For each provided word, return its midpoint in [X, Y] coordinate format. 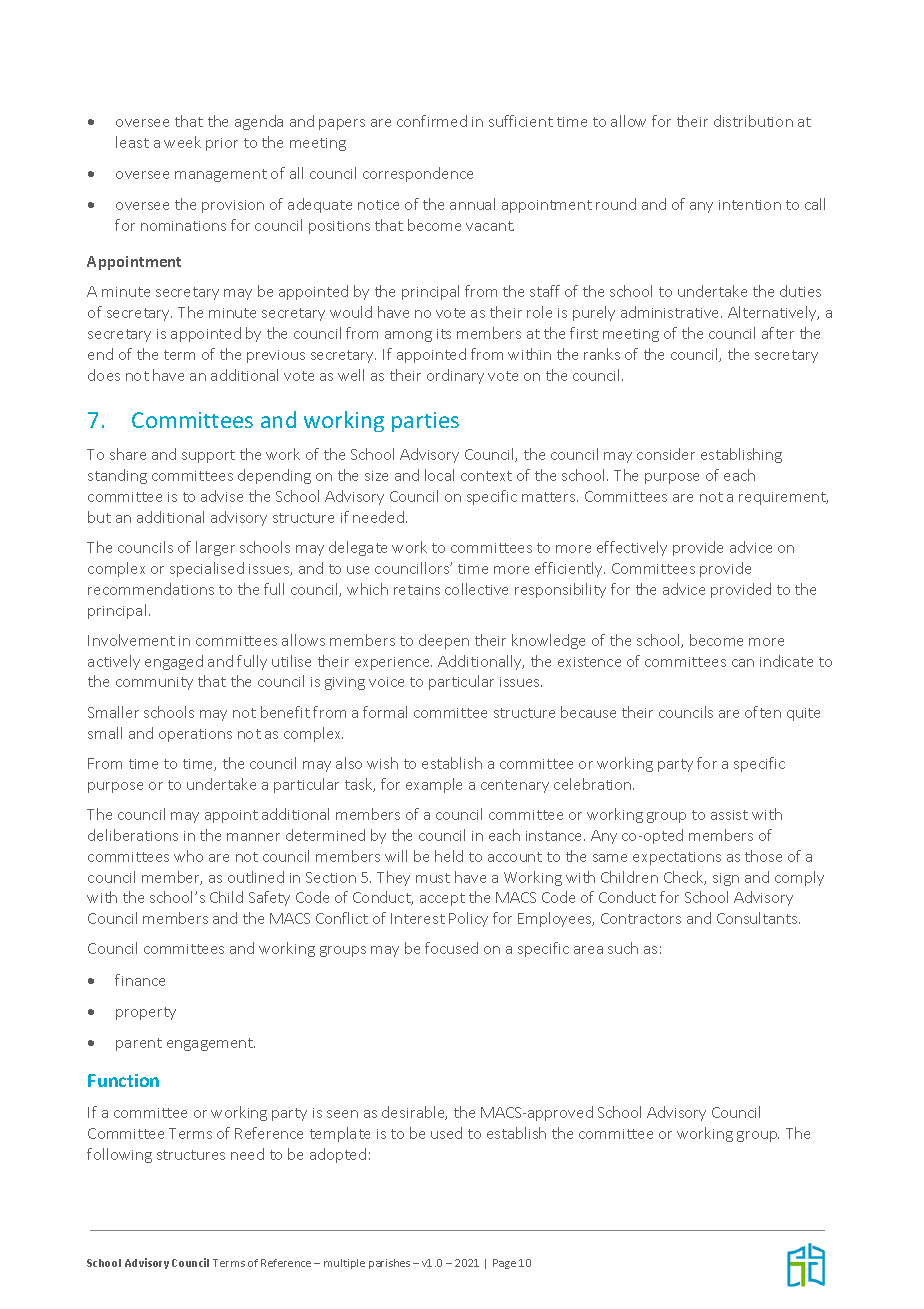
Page [504, 1264]
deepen [444, 641]
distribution [753, 121]
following [119, 1155]
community [154, 683]
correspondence [418, 174]
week [182, 142]
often [763, 712]
